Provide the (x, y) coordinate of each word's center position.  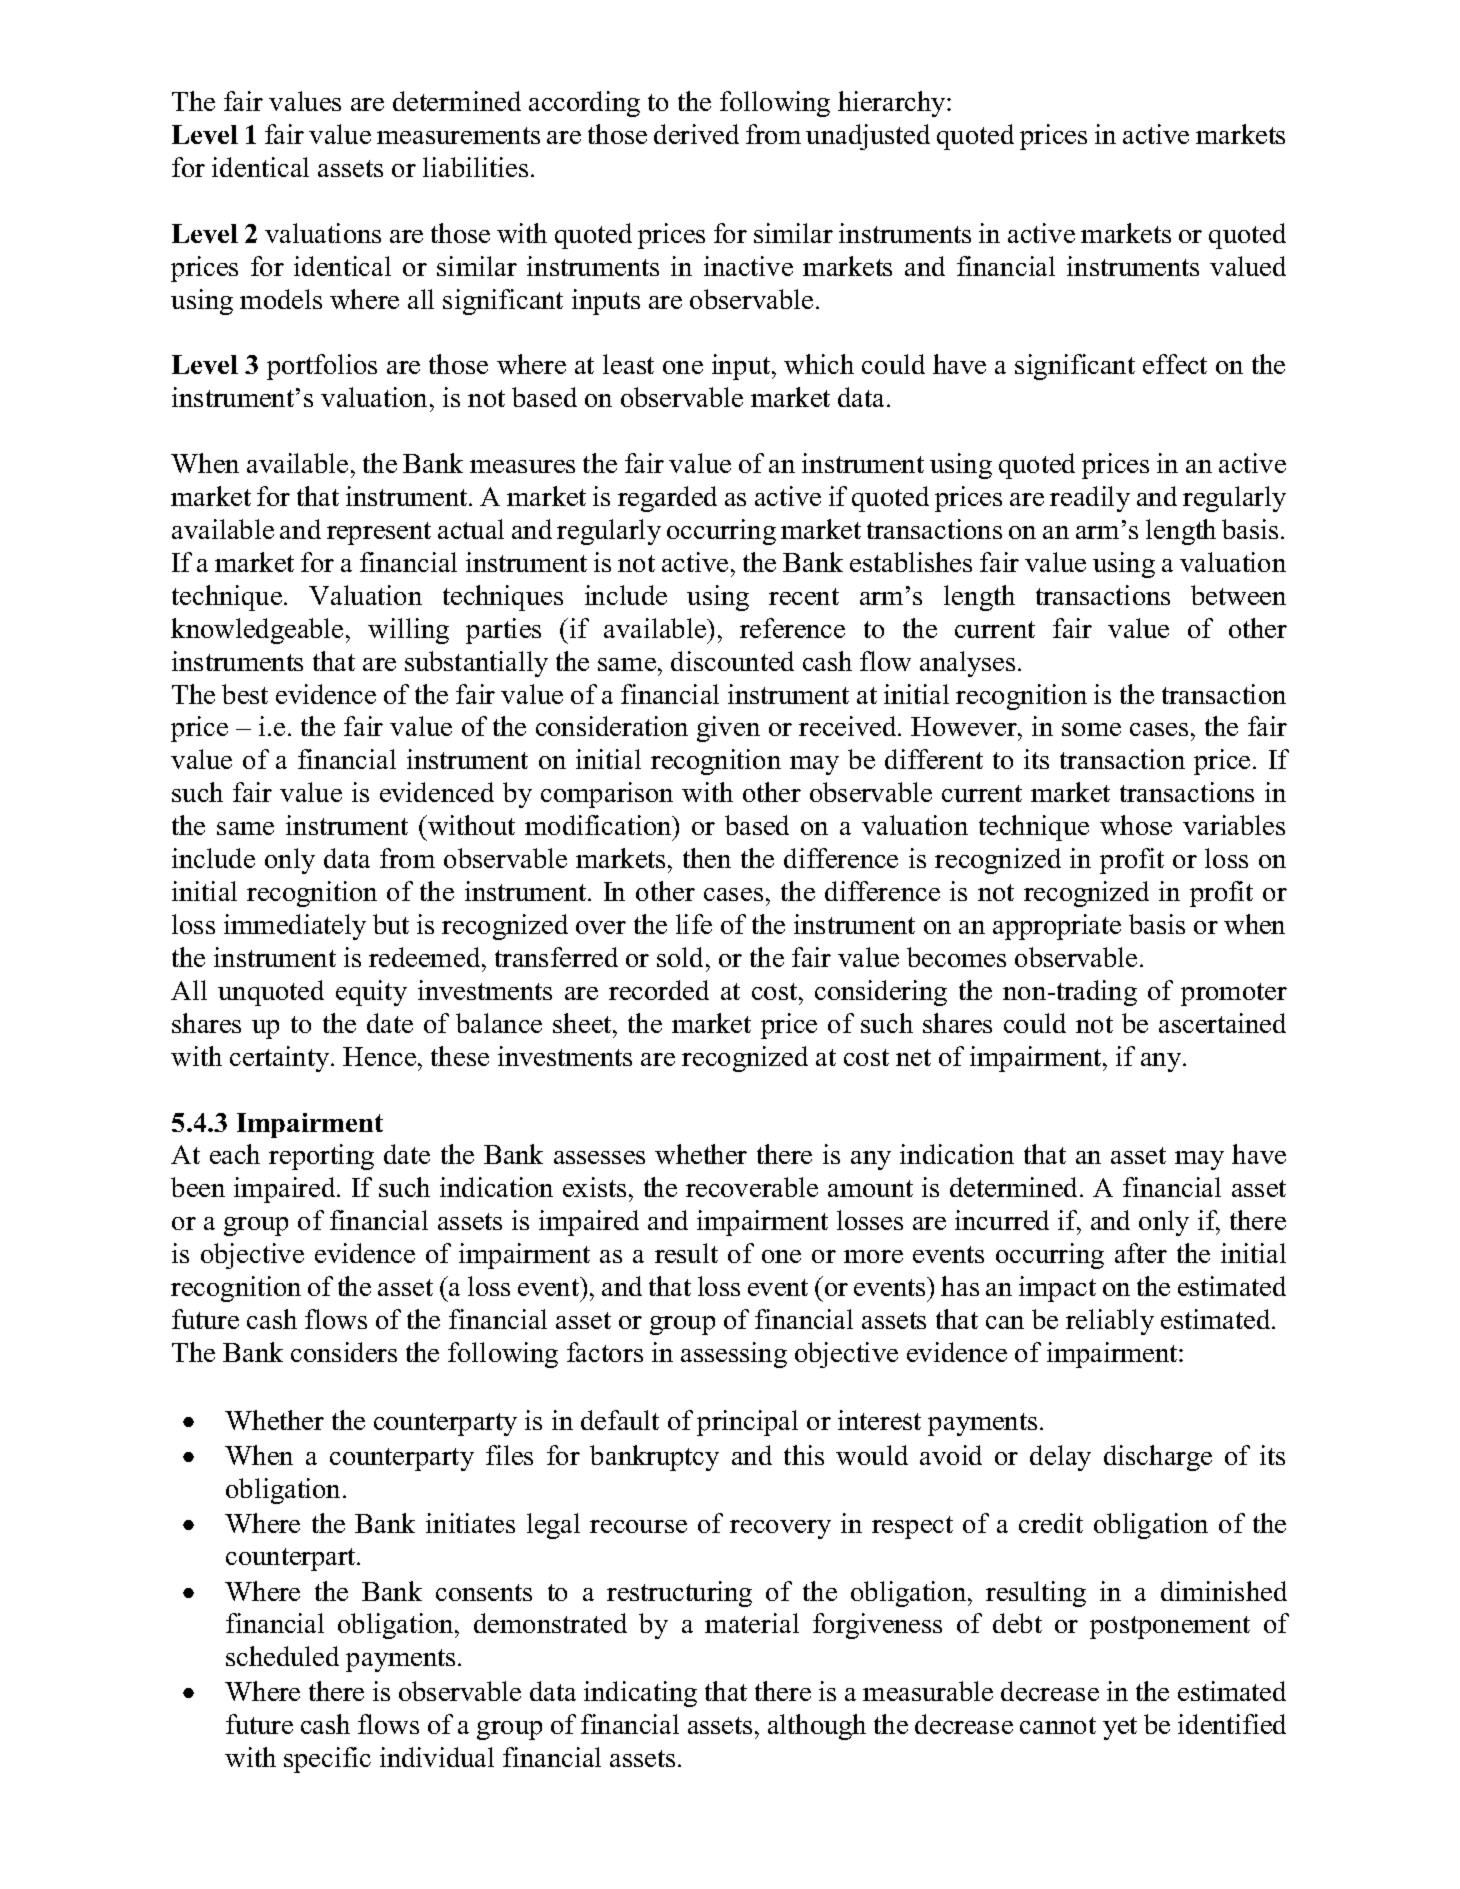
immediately (295, 927)
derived (696, 134)
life (694, 924)
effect (1175, 364)
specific (327, 1760)
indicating (640, 1694)
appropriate (1057, 927)
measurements (458, 135)
